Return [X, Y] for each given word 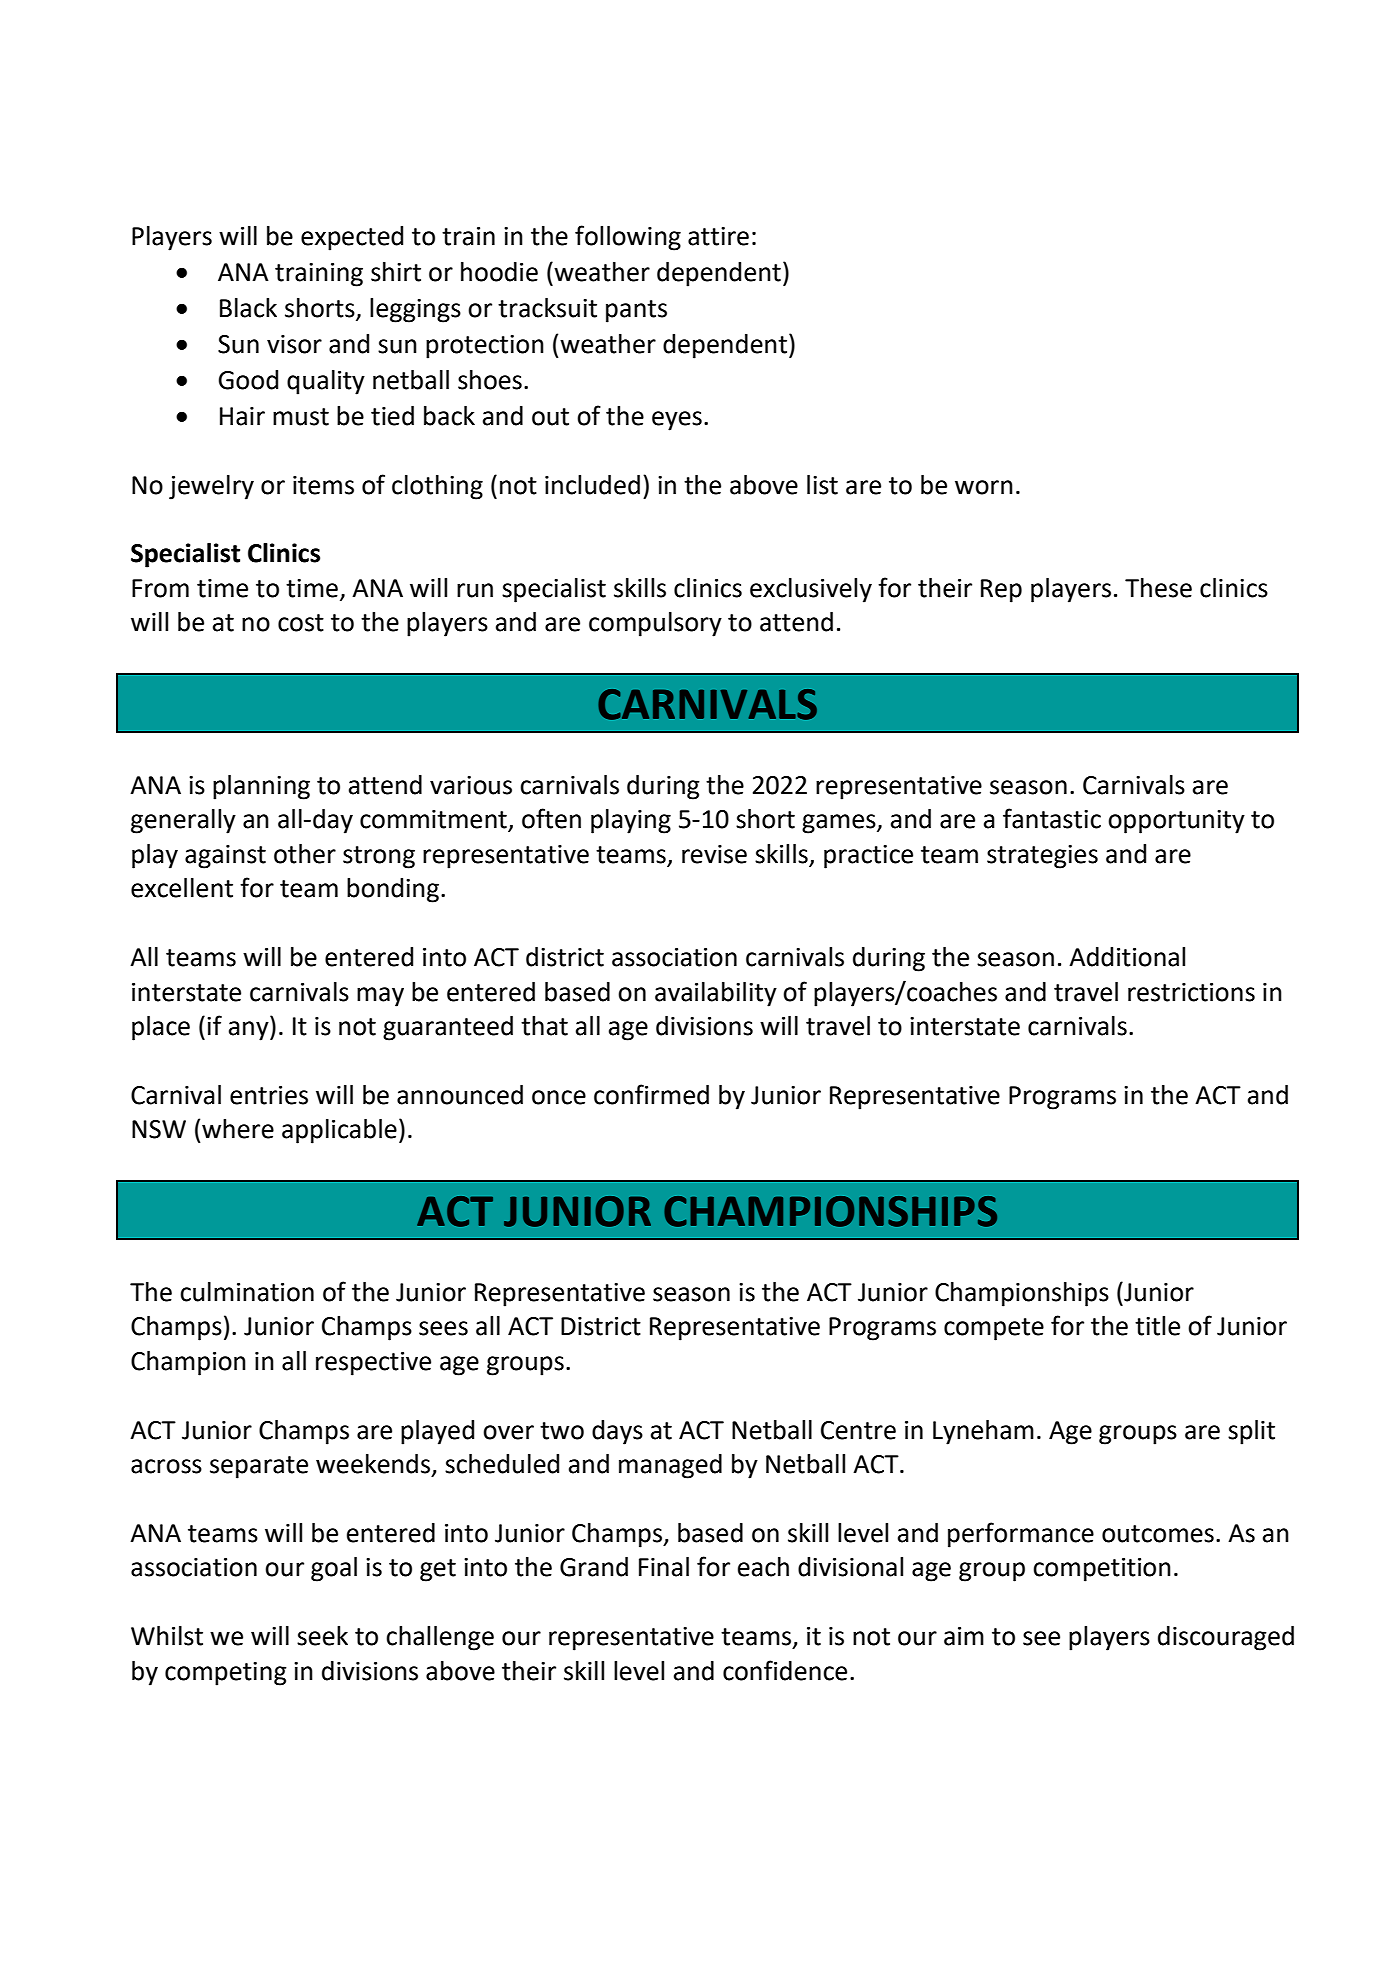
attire [718, 236]
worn [984, 487]
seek [322, 1636]
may [380, 997]
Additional [1127, 957]
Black [248, 308]
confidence [785, 1670]
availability [716, 994]
